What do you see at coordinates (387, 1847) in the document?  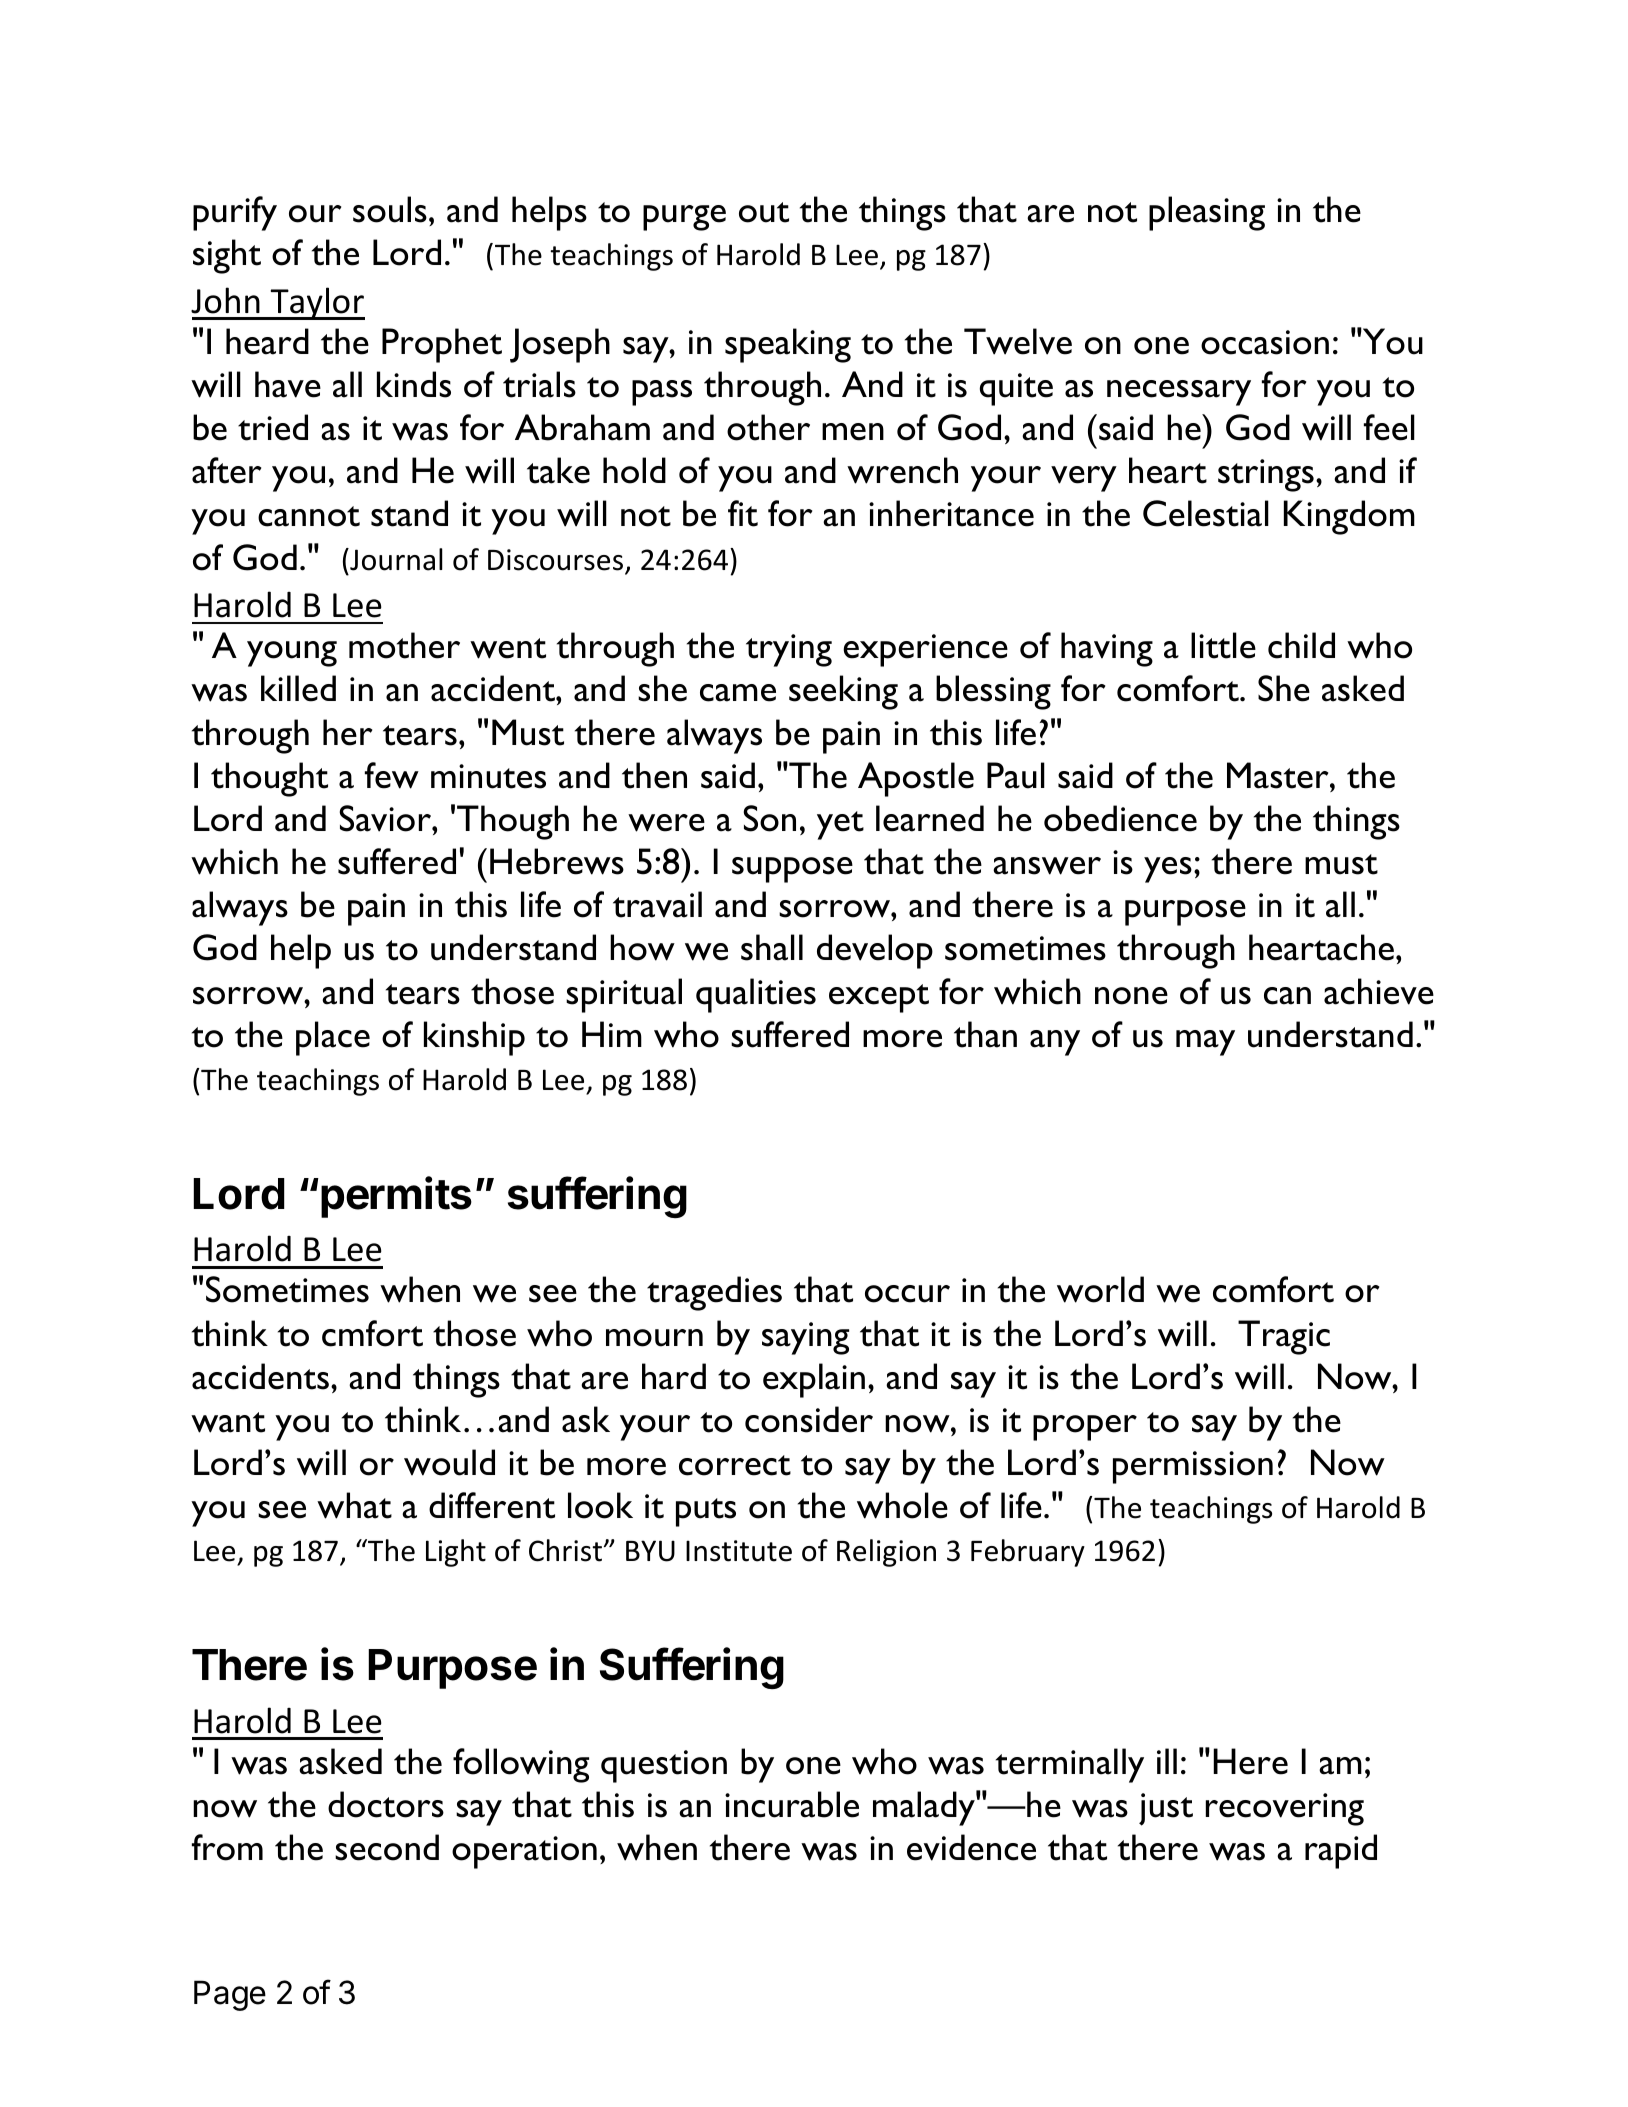 I see `second` at bounding box center [387, 1847].
